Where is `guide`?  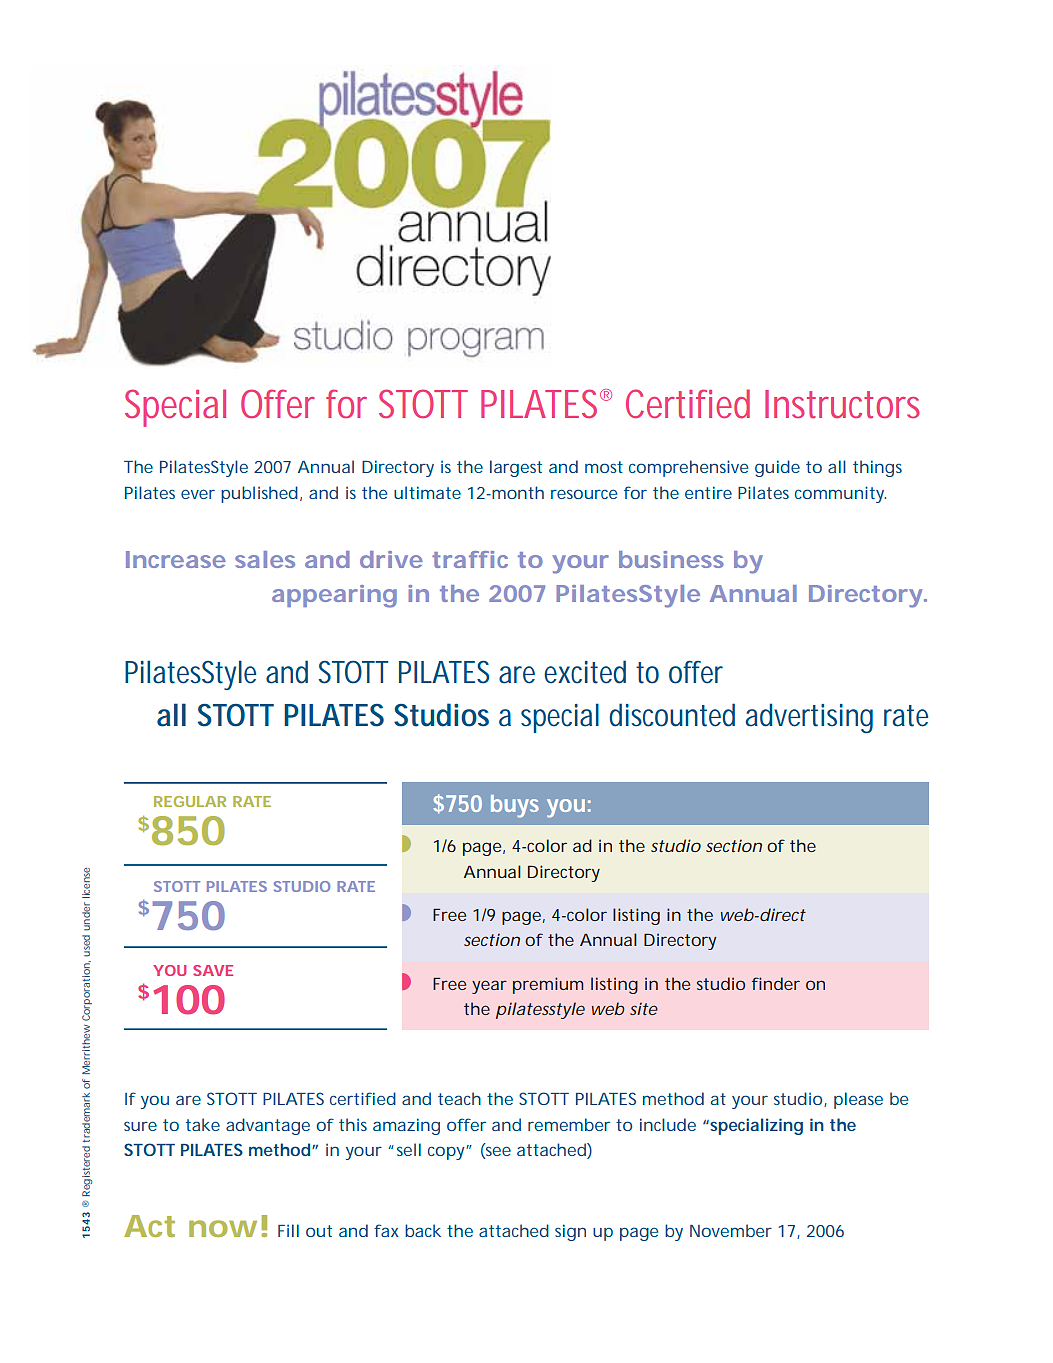 guide is located at coordinates (777, 468).
